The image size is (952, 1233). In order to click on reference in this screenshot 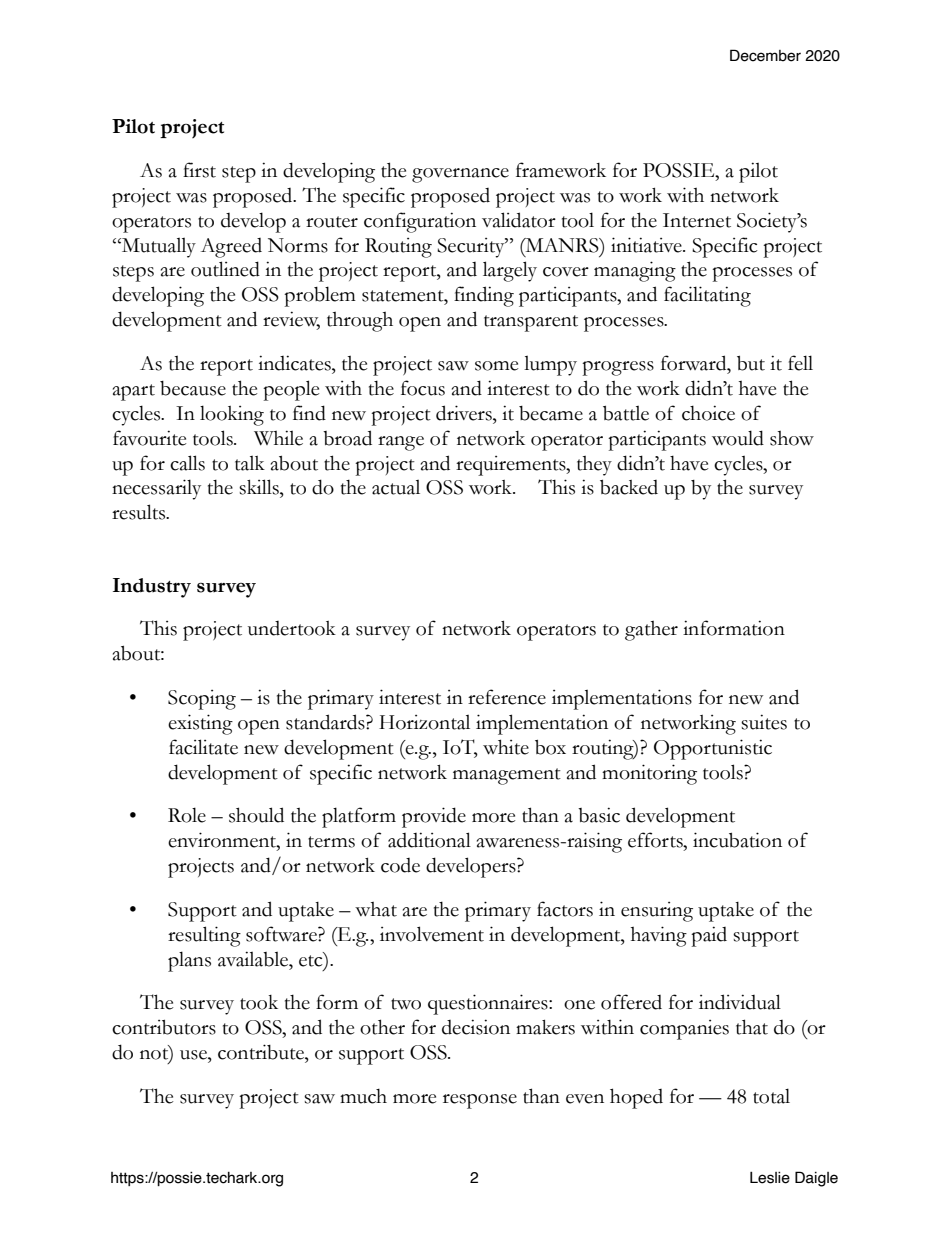, I will do `click(507, 697)`.
